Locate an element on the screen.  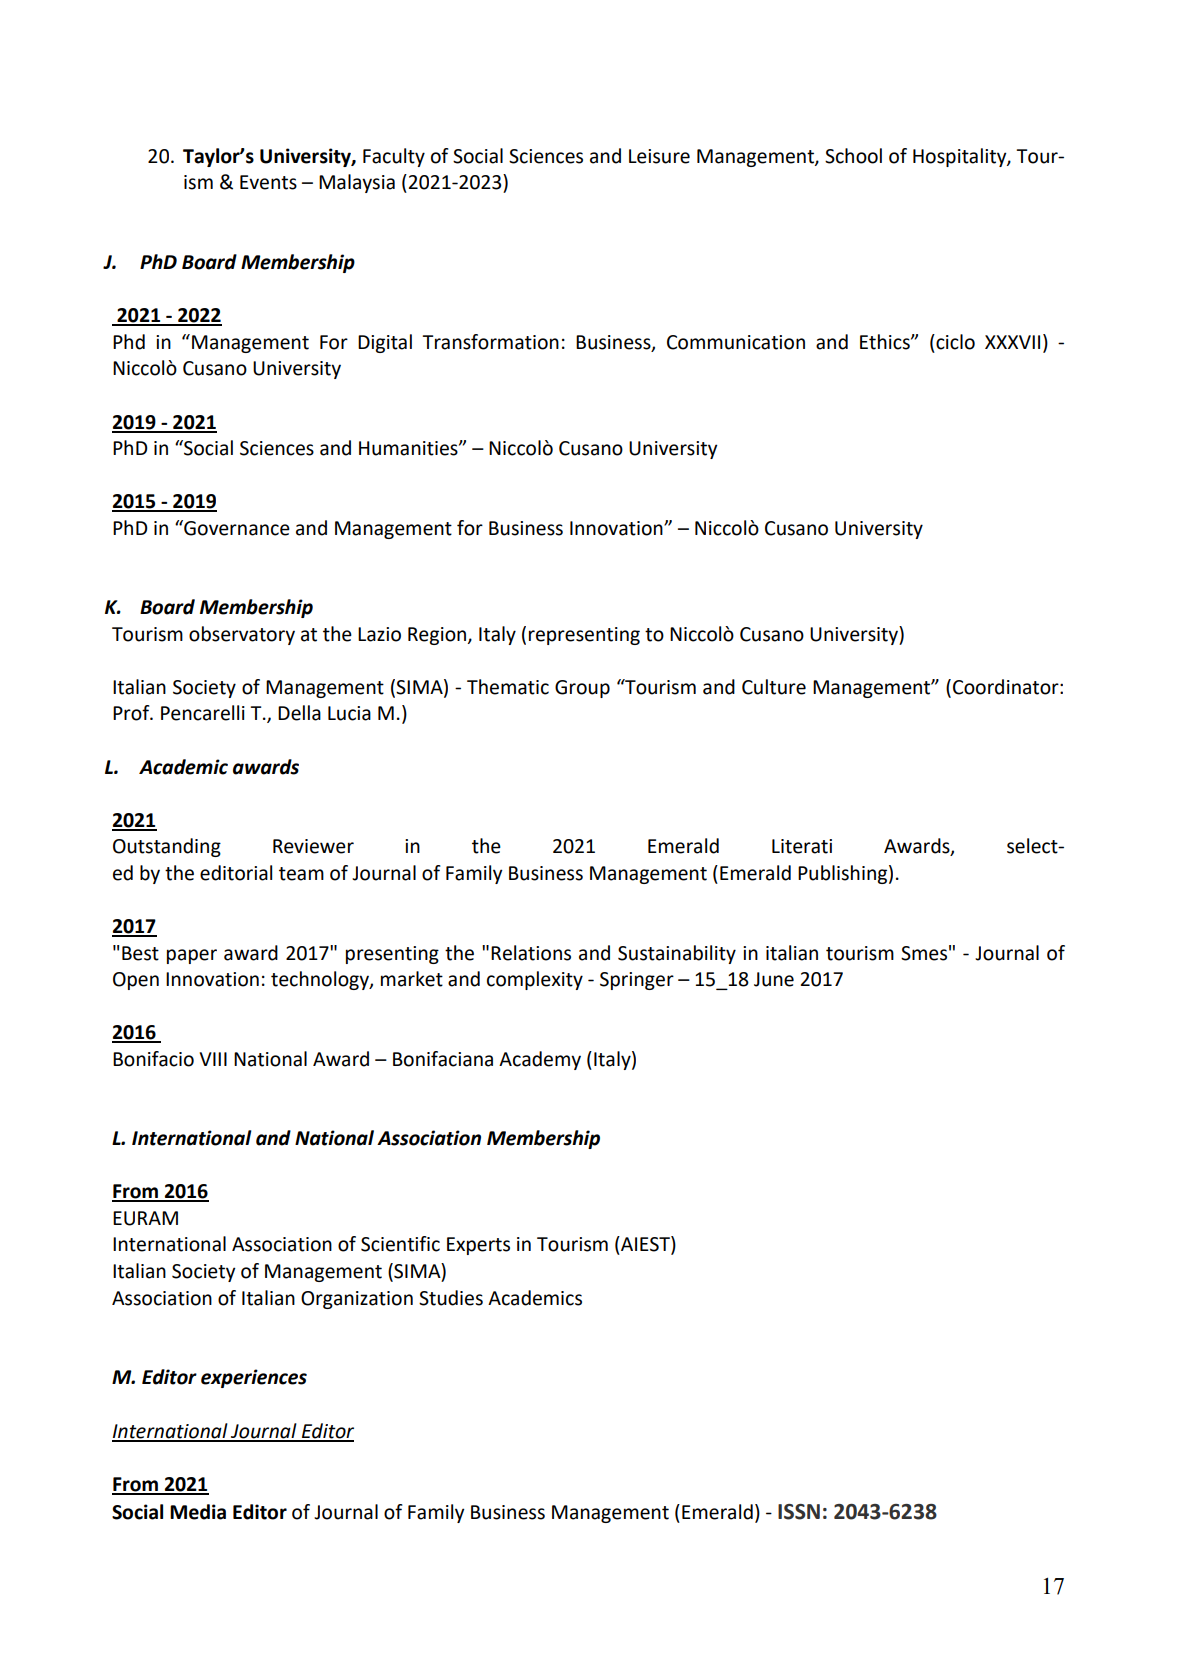
Leisure is located at coordinates (659, 156).
